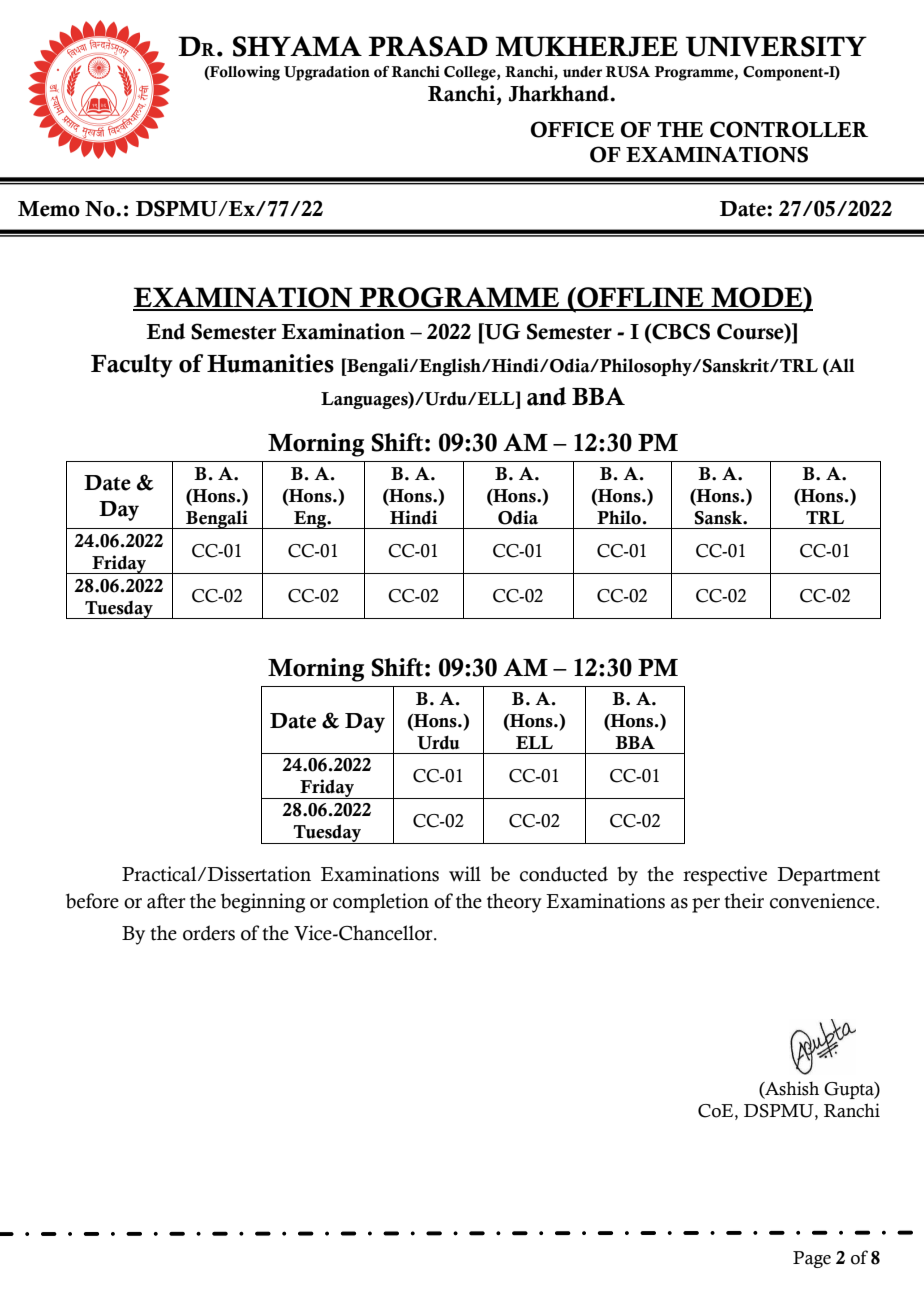  Describe the element at coordinates (465, 874) in the screenshot. I see `will` at that location.
